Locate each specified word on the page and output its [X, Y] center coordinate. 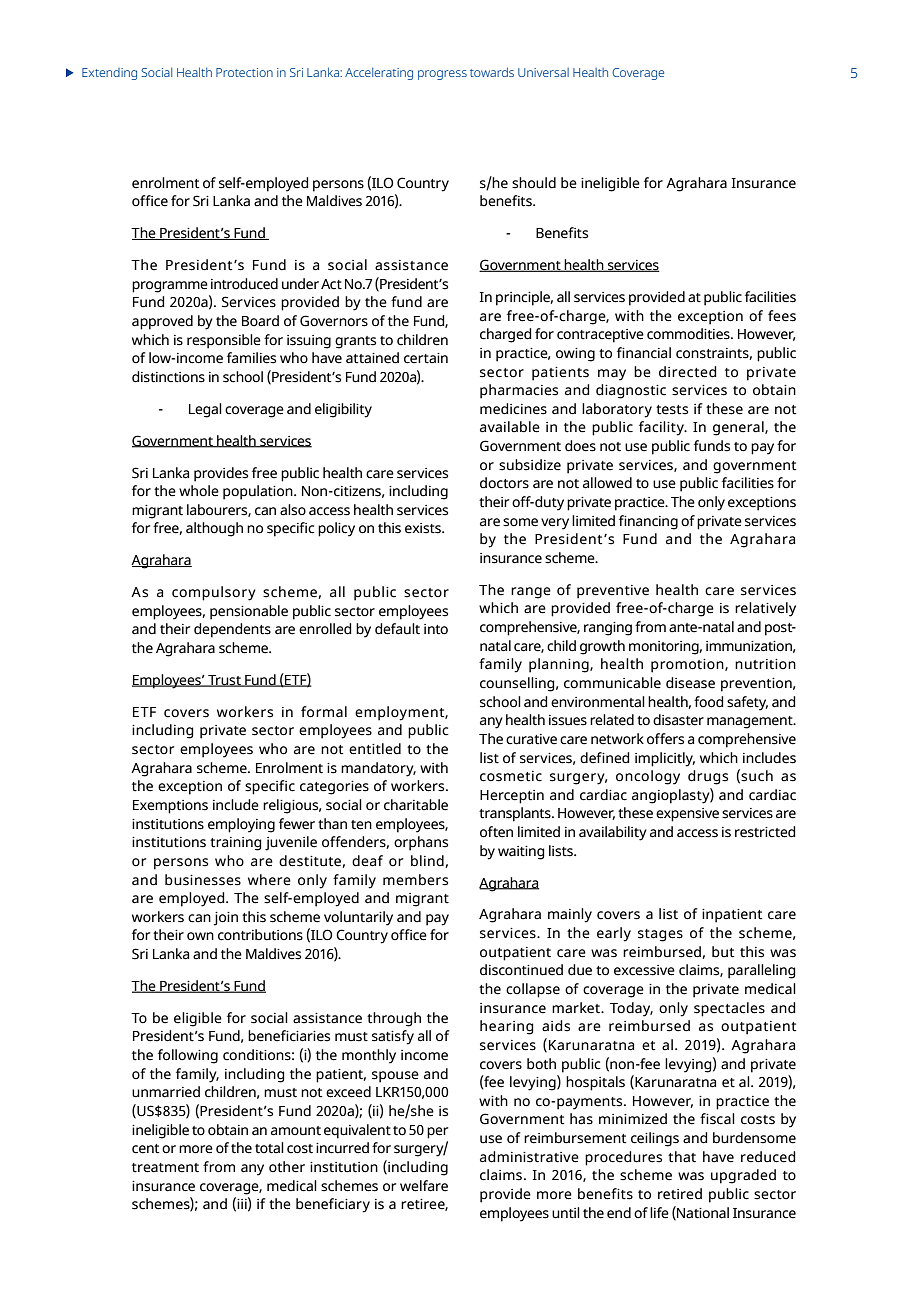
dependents [232, 630]
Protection [244, 72]
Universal [543, 72]
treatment [165, 1168]
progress [442, 75]
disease [690, 683]
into [436, 629]
